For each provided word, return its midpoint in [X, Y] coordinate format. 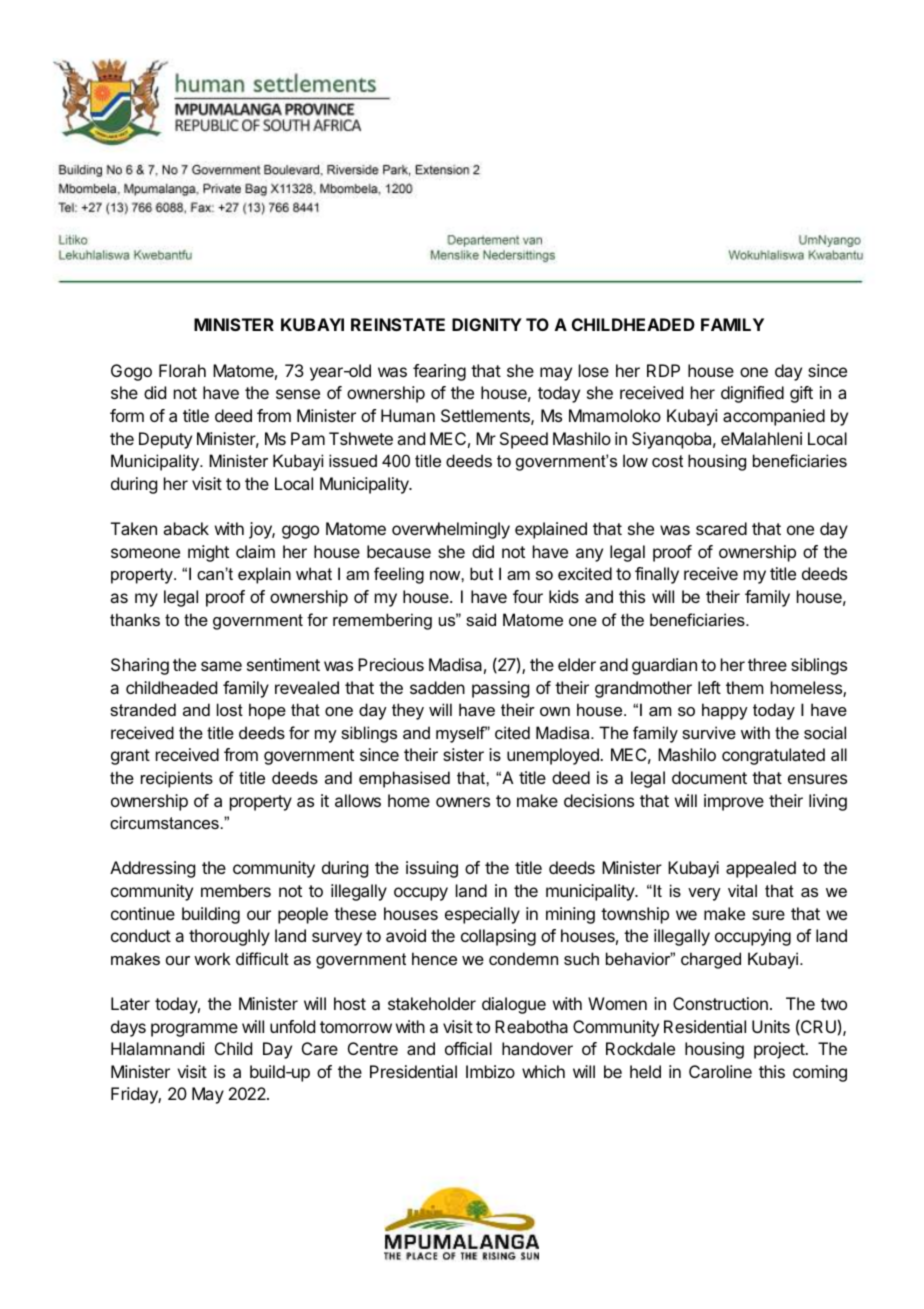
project [780, 1050]
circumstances [164, 822]
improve [734, 802]
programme [194, 1030]
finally [657, 575]
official [468, 1048]
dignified [752, 394]
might [208, 553]
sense [298, 394]
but [481, 573]
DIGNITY [487, 324]
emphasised [404, 779]
